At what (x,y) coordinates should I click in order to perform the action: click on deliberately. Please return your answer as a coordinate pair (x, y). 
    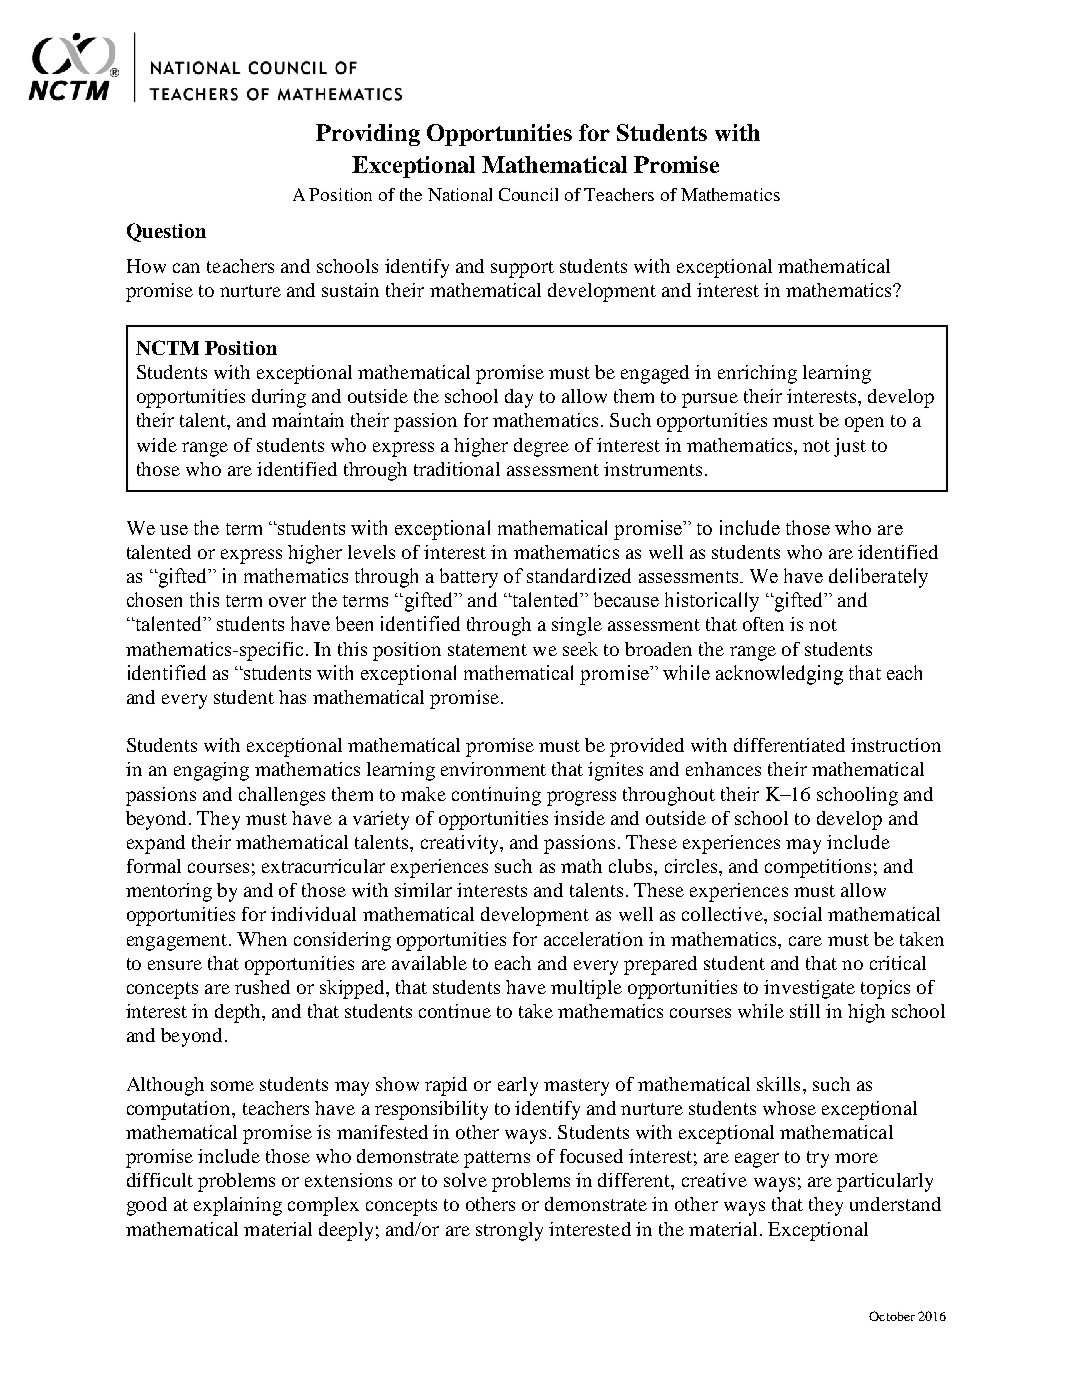
    Looking at the image, I should click on (878, 578).
